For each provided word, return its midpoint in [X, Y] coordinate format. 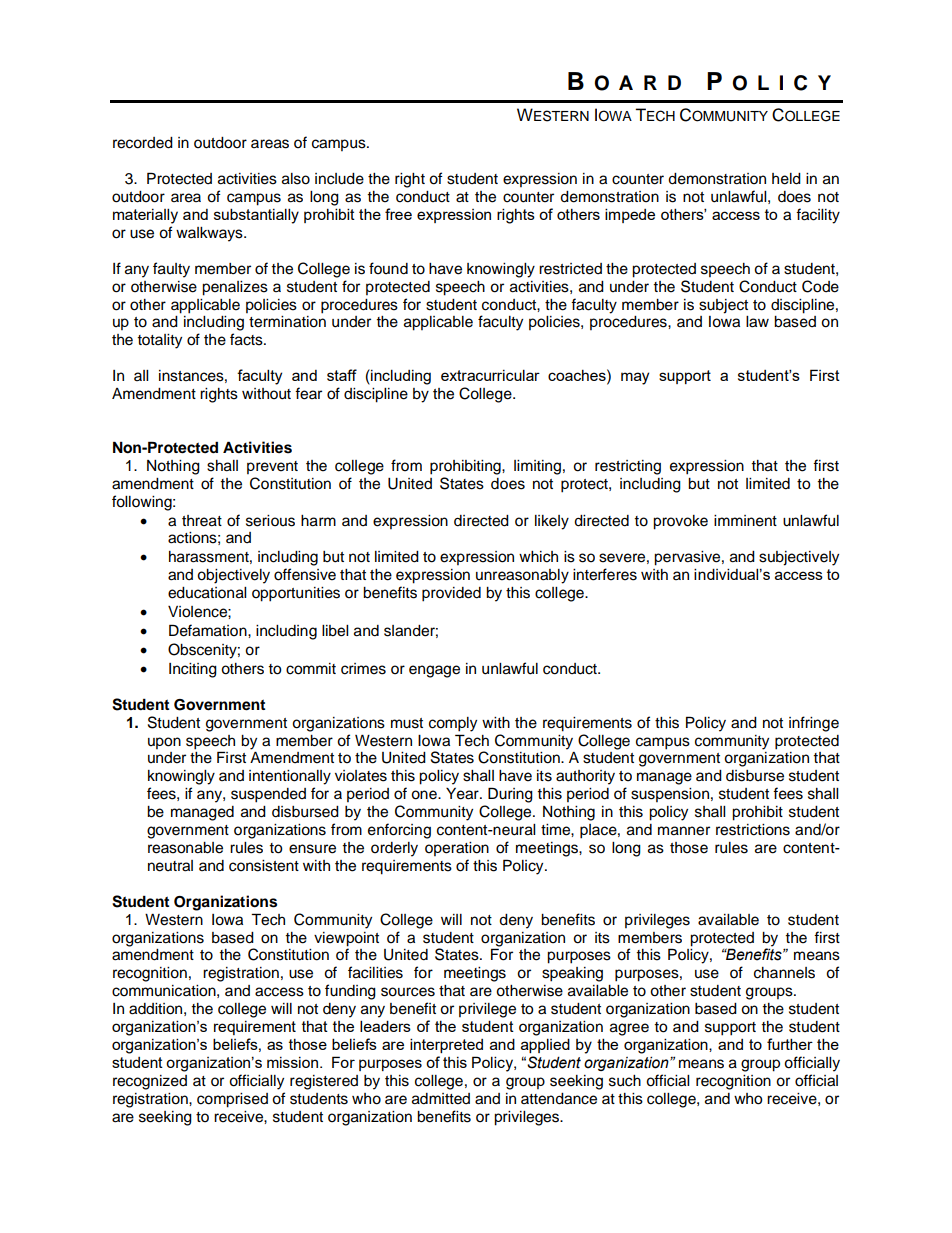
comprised [232, 1100]
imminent [745, 521]
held [786, 179]
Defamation [209, 630]
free [398, 214]
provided [451, 594]
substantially [256, 216]
